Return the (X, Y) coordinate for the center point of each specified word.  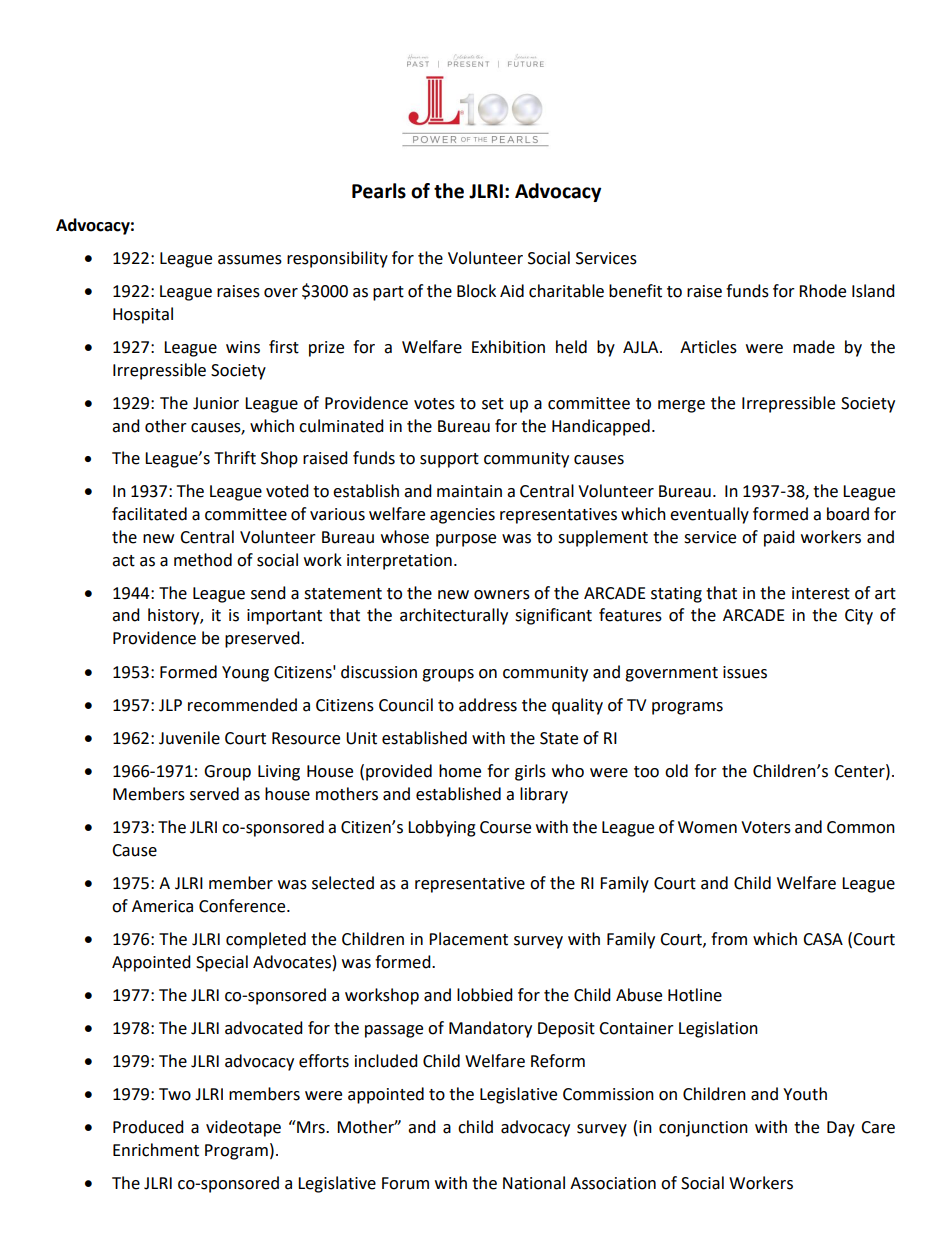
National (534, 1183)
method (203, 560)
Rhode (822, 291)
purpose (466, 540)
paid (779, 538)
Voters (766, 827)
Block (476, 291)
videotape (243, 1128)
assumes (250, 260)
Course (505, 827)
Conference (243, 906)
